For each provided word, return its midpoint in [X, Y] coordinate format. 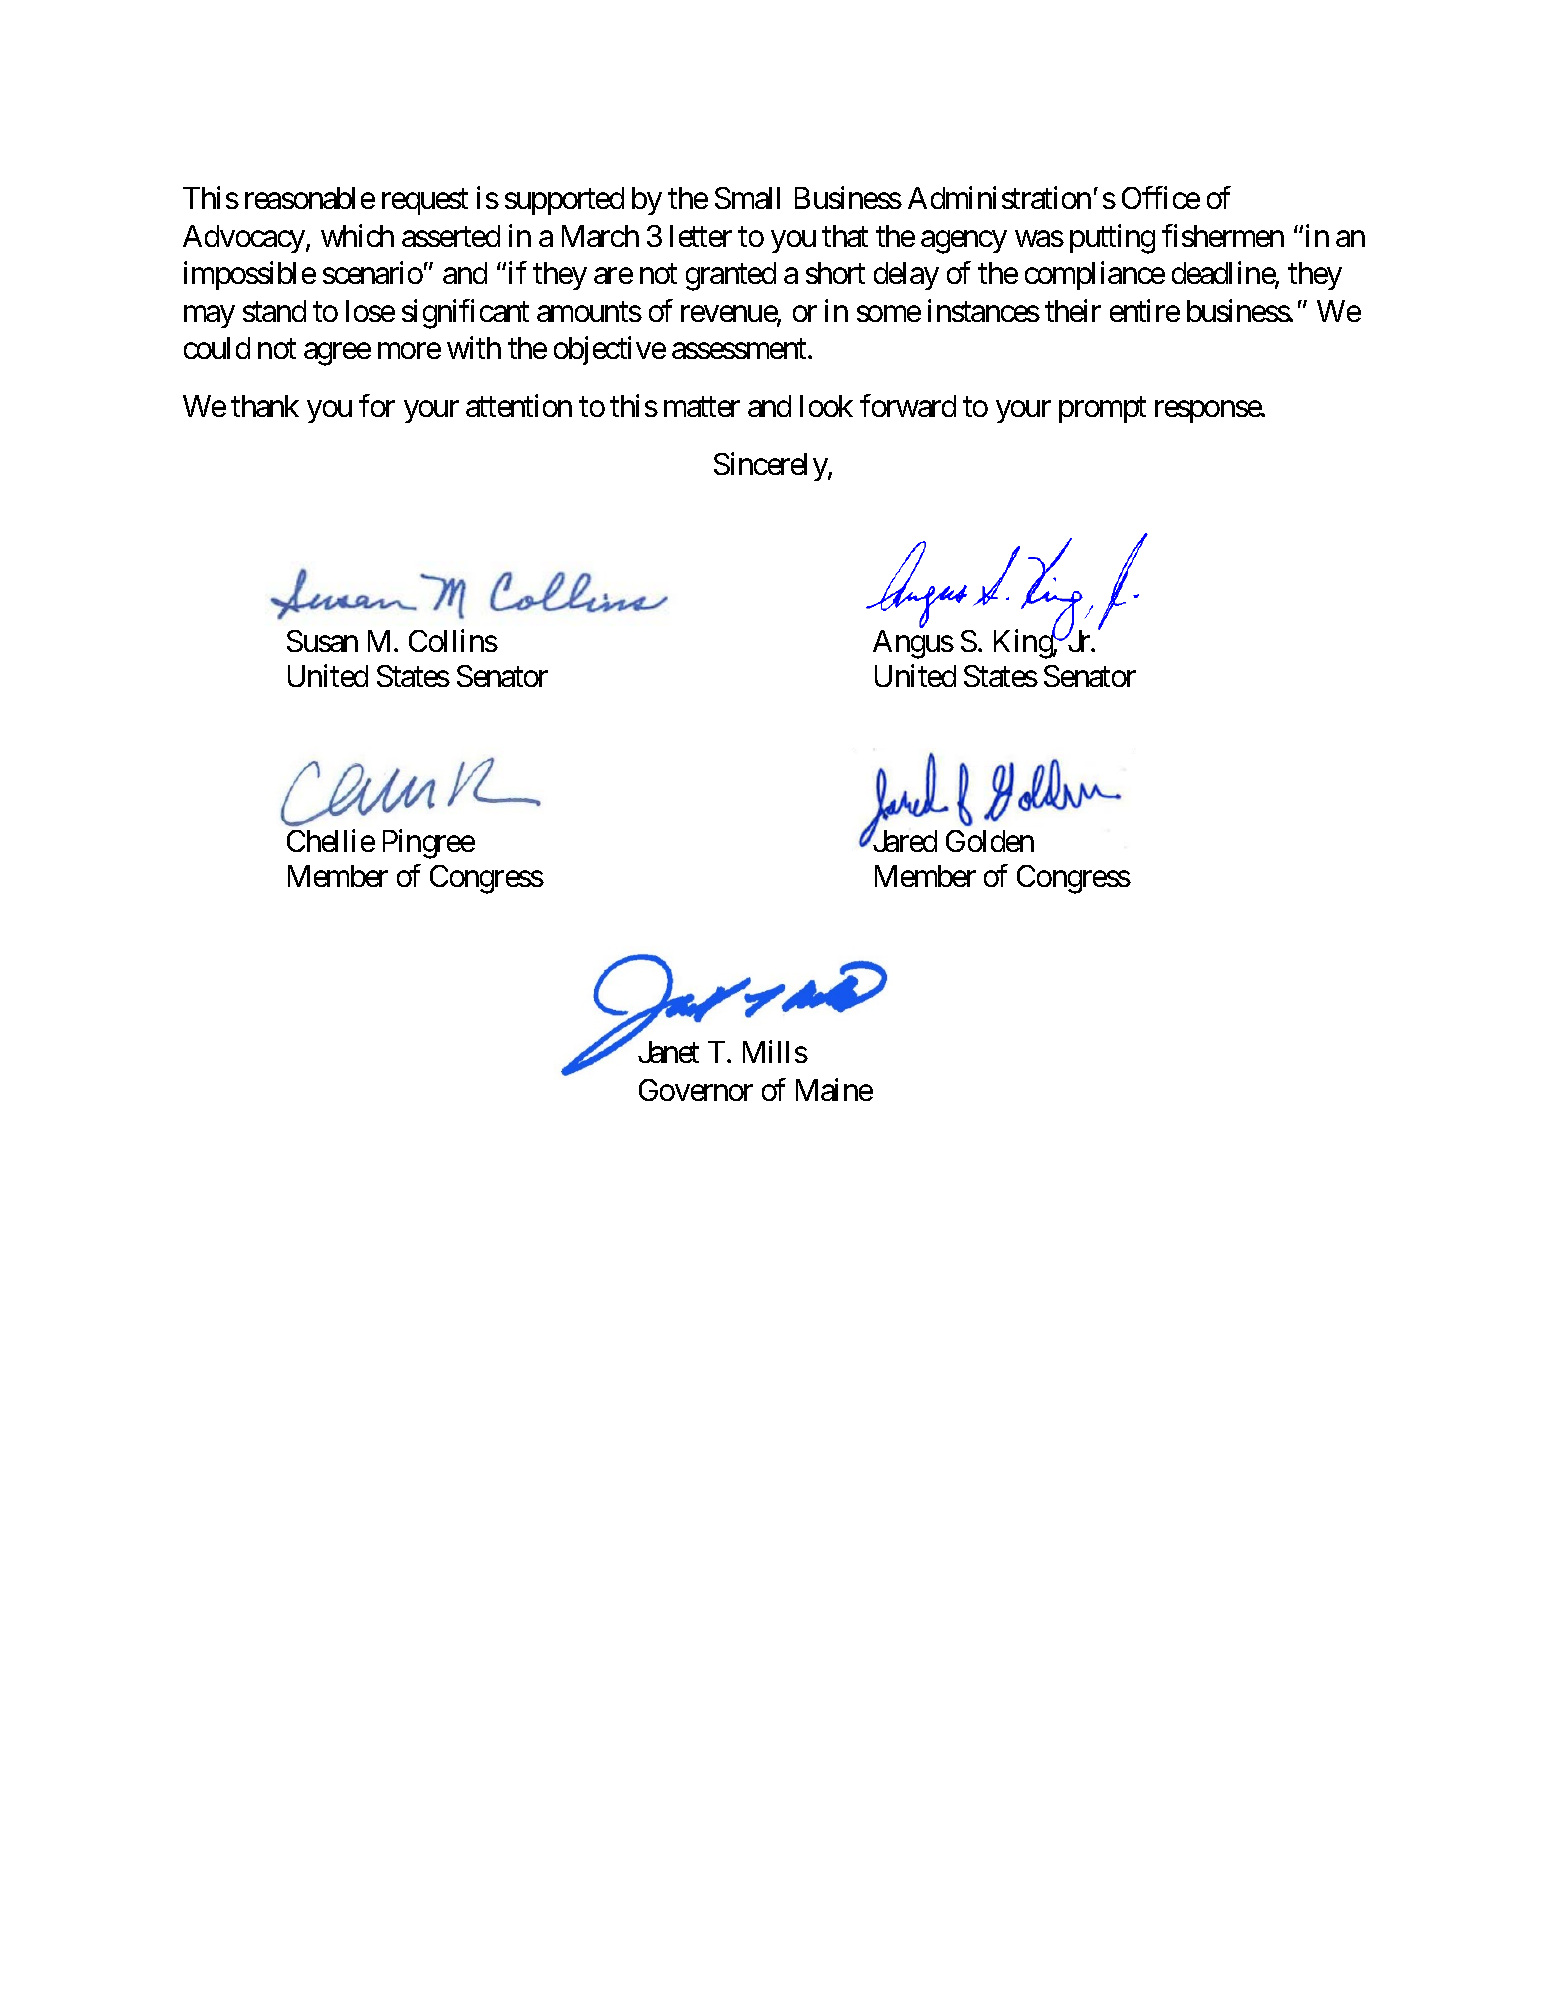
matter [702, 407]
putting [1112, 239]
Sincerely [771, 467]
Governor [696, 1090]
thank [265, 406]
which [357, 235]
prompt [1102, 410]
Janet [668, 1052]
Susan [322, 641]
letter [701, 236]
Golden [990, 841]
